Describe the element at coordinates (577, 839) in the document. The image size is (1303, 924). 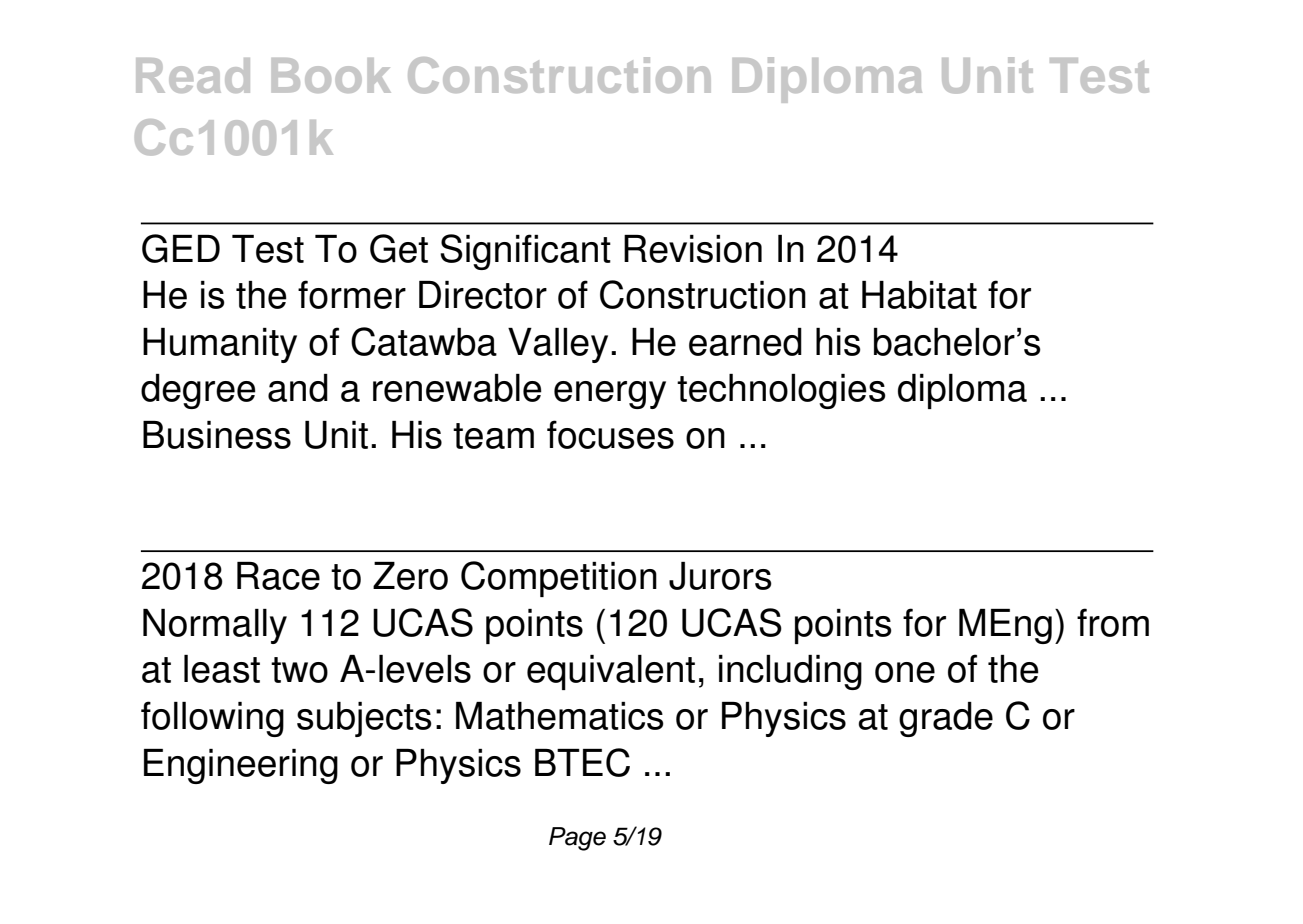
I see `Page` at that location.
